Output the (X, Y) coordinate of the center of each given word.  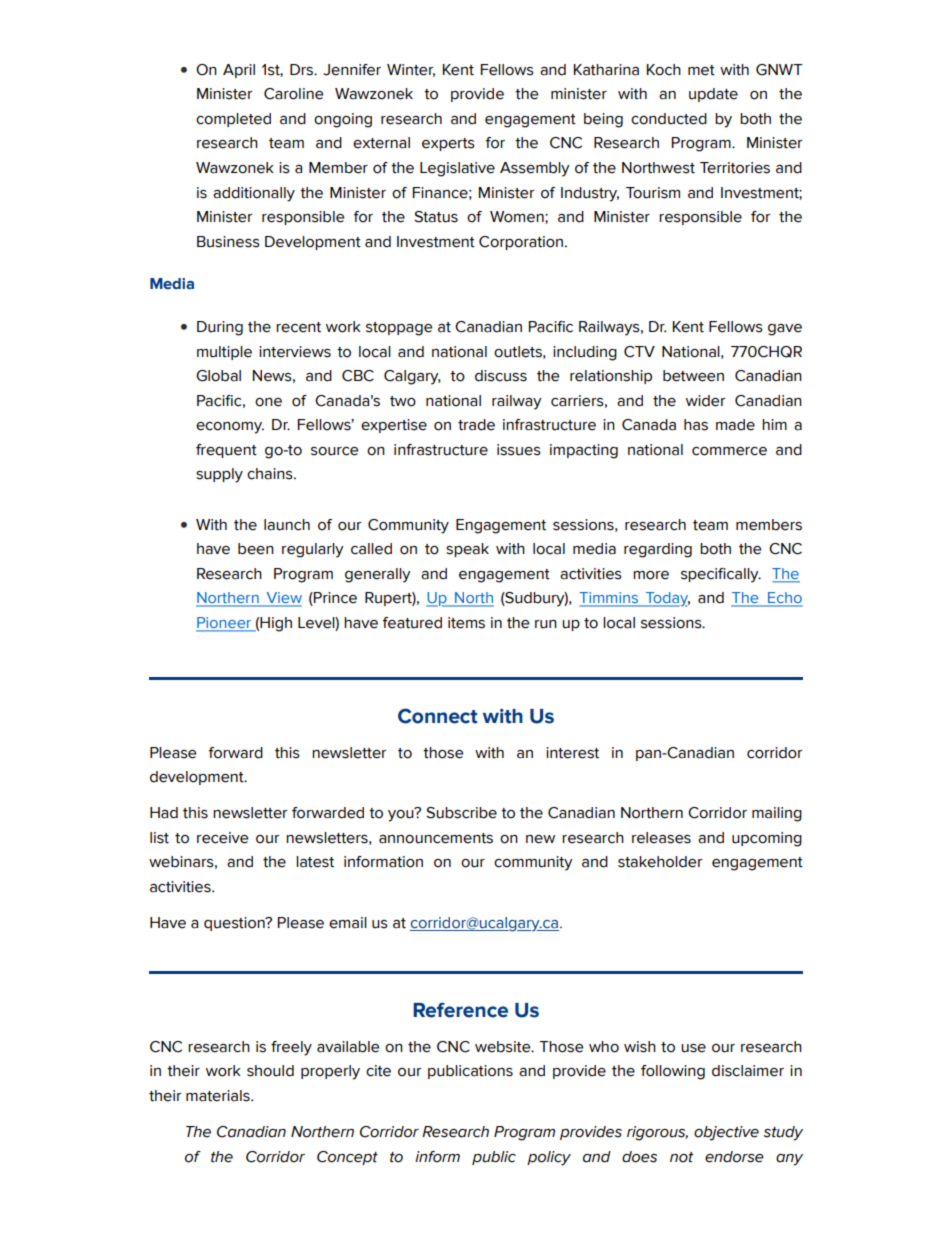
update (713, 95)
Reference (460, 1010)
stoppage (399, 329)
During (220, 328)
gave (785, 330)
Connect (438, 716)
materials (219, 1096)
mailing (777, 814)
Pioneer (225, 624)
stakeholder (660, 862)
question (235, 924)
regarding (658, 550)
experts (448, 144)
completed (233, 120)
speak (467, 550)
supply (219, 475)
